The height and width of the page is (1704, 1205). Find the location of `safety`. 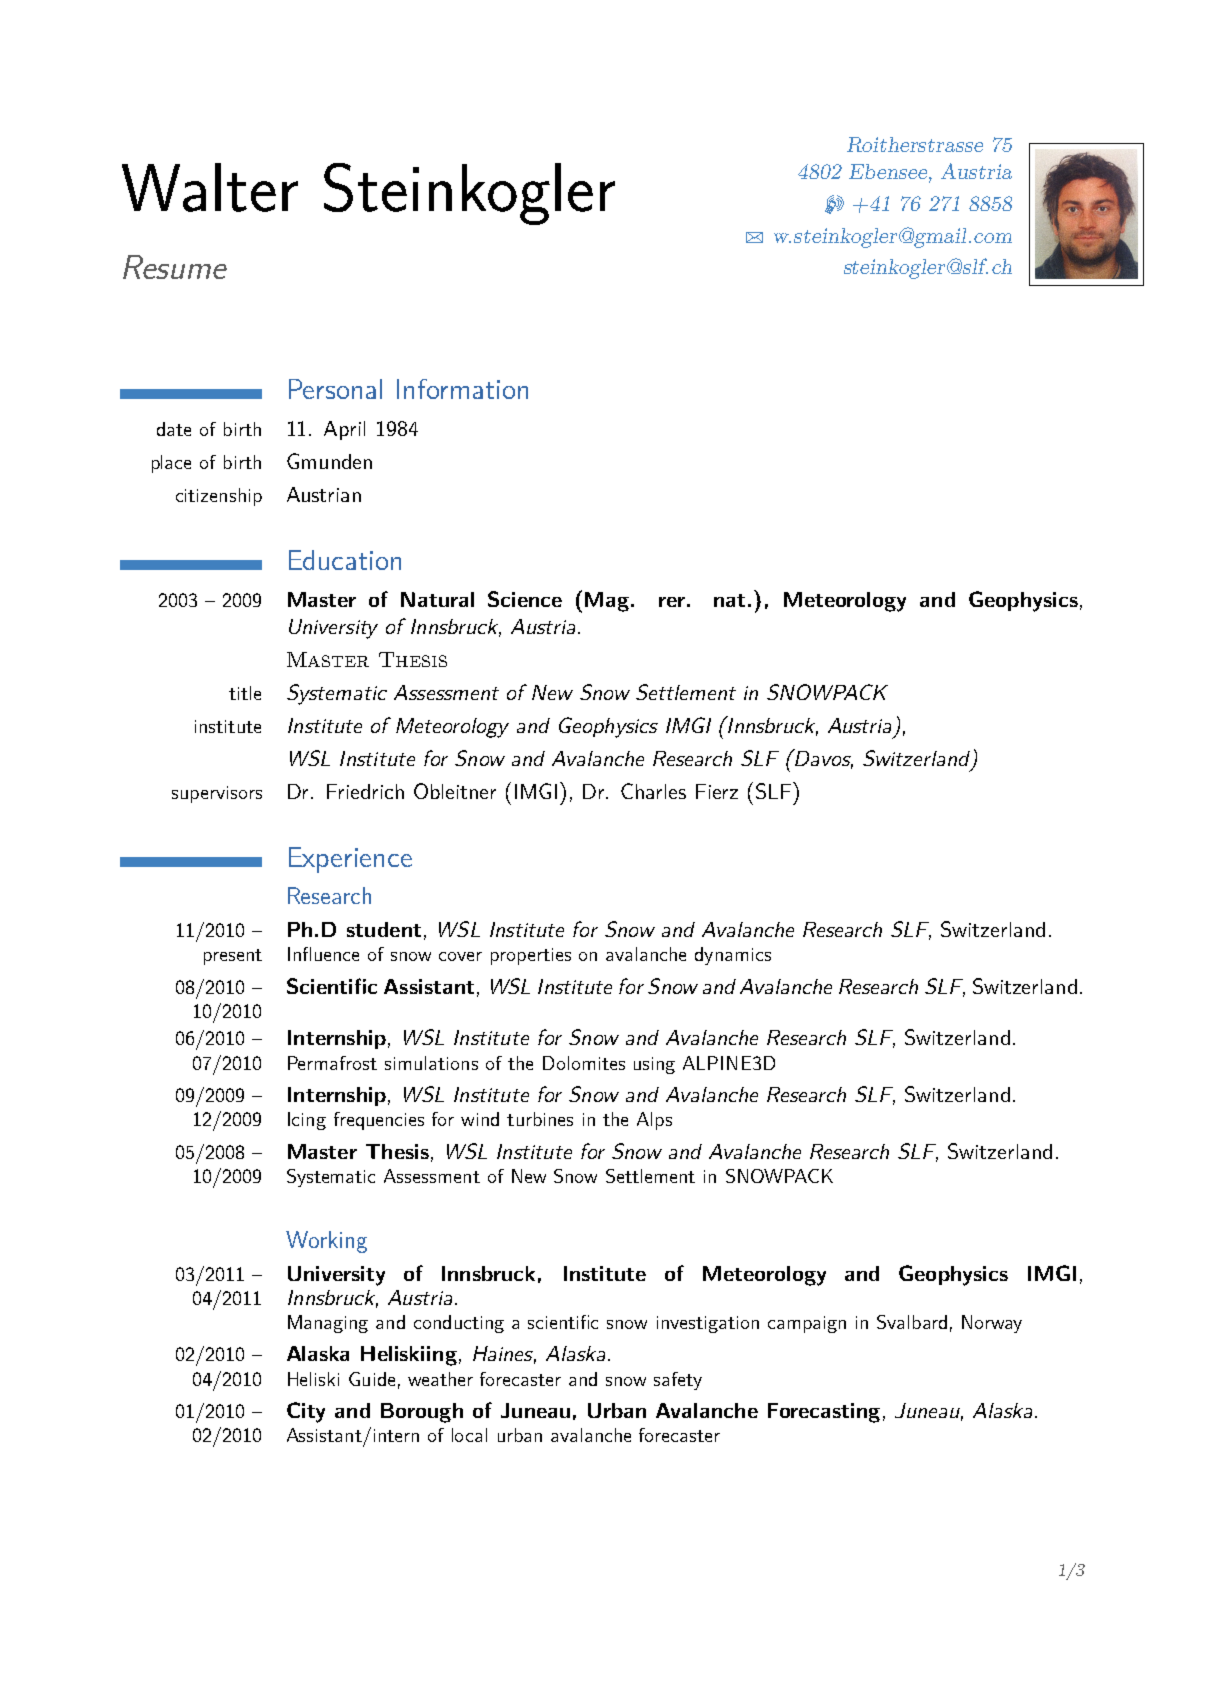

safety is located at coordinates (678, 1381).
